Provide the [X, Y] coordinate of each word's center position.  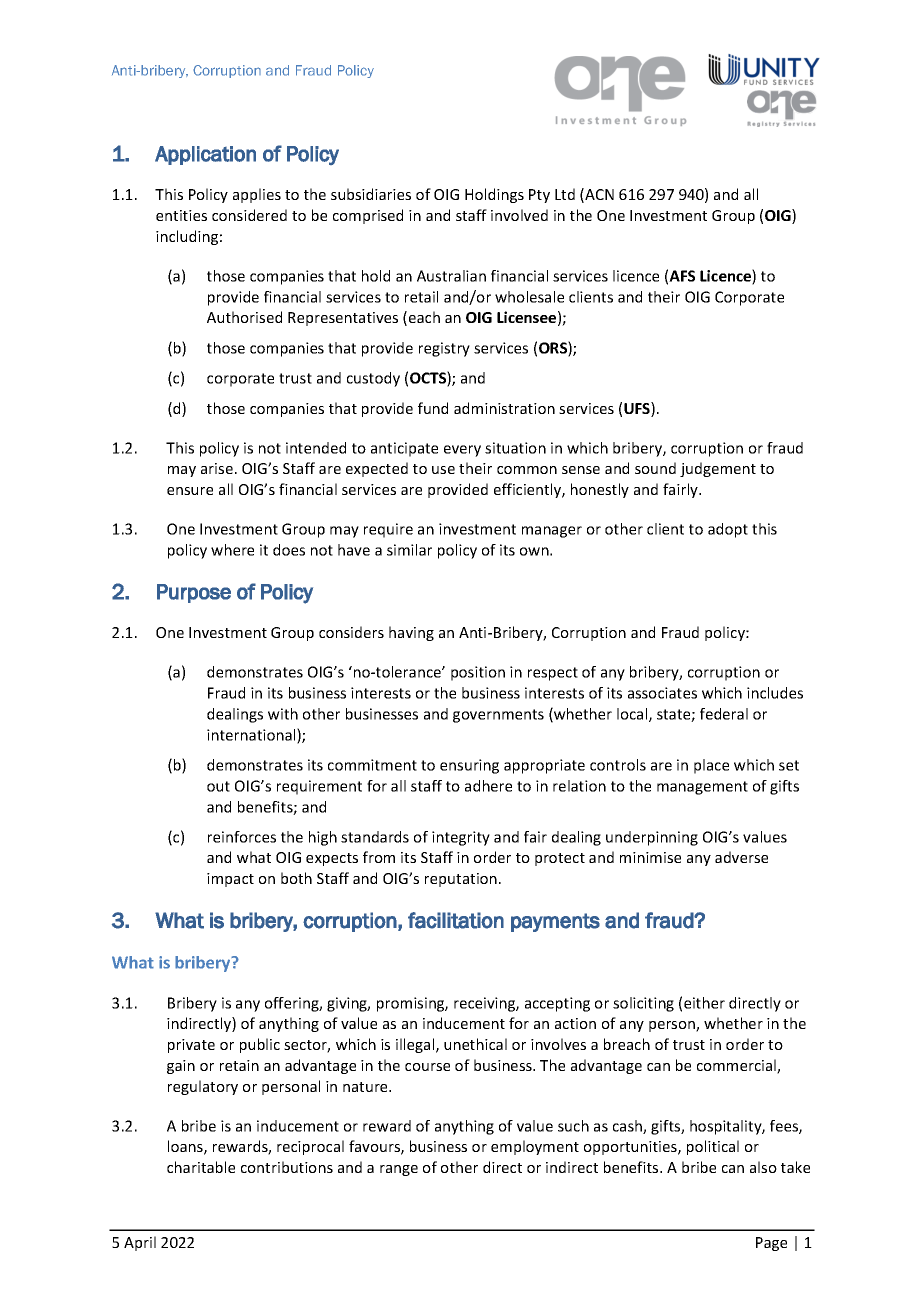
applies [257, 195]
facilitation [456, 920]
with [283, 714]
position [478, 673]
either [704, 1003]
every [462, 451]
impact [230, 880]
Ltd [565, 194]
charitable [201, 1167]
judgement [718, 469]
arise [217, 468]
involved [519, 215]
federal [724, 714]
